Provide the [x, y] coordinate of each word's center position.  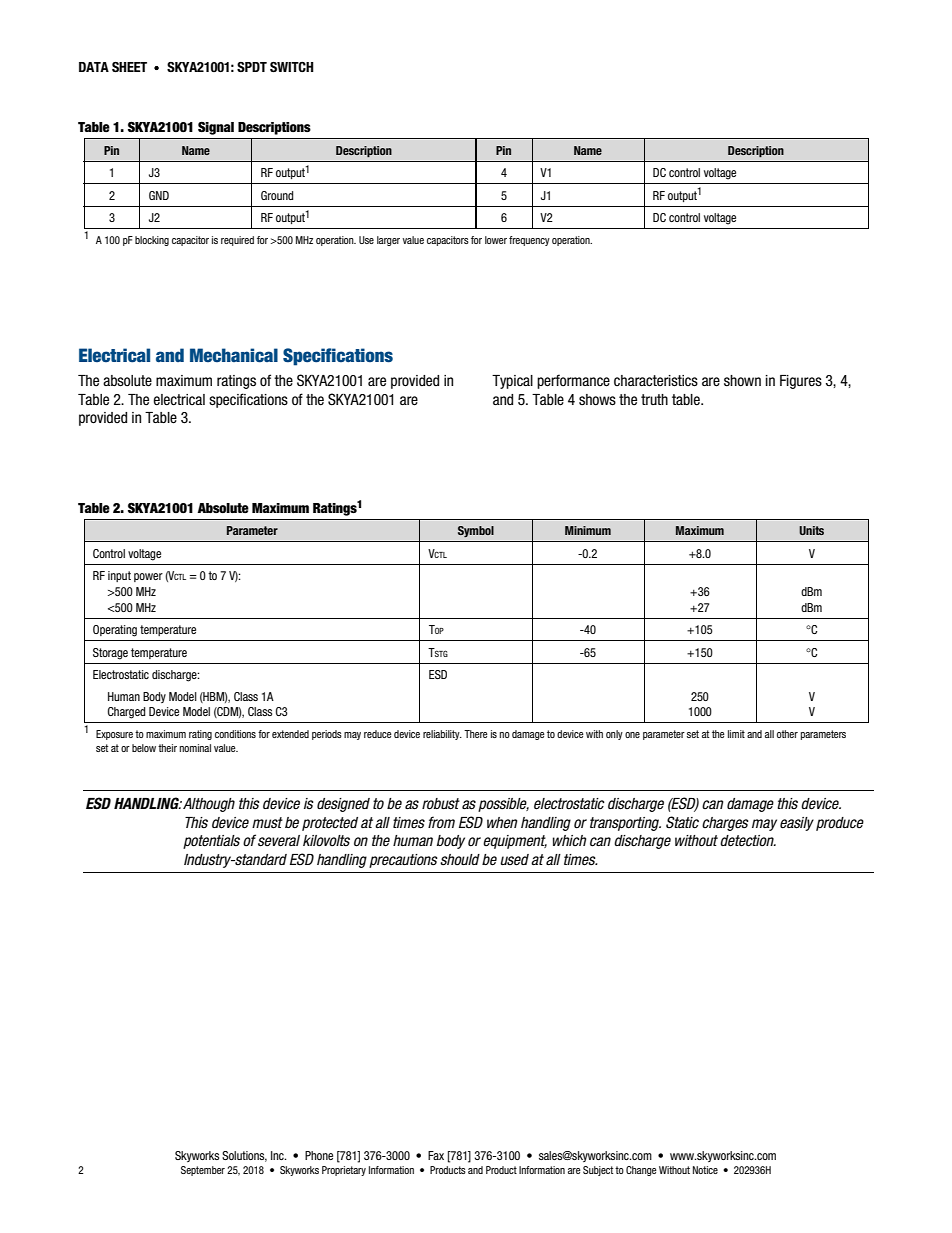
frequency [529, 241]
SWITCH [292, 67]
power [148, 577]
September [203, 1171]
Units [811, 530]
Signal [216, 128]
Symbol [476, 531]
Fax [436, 1155]
